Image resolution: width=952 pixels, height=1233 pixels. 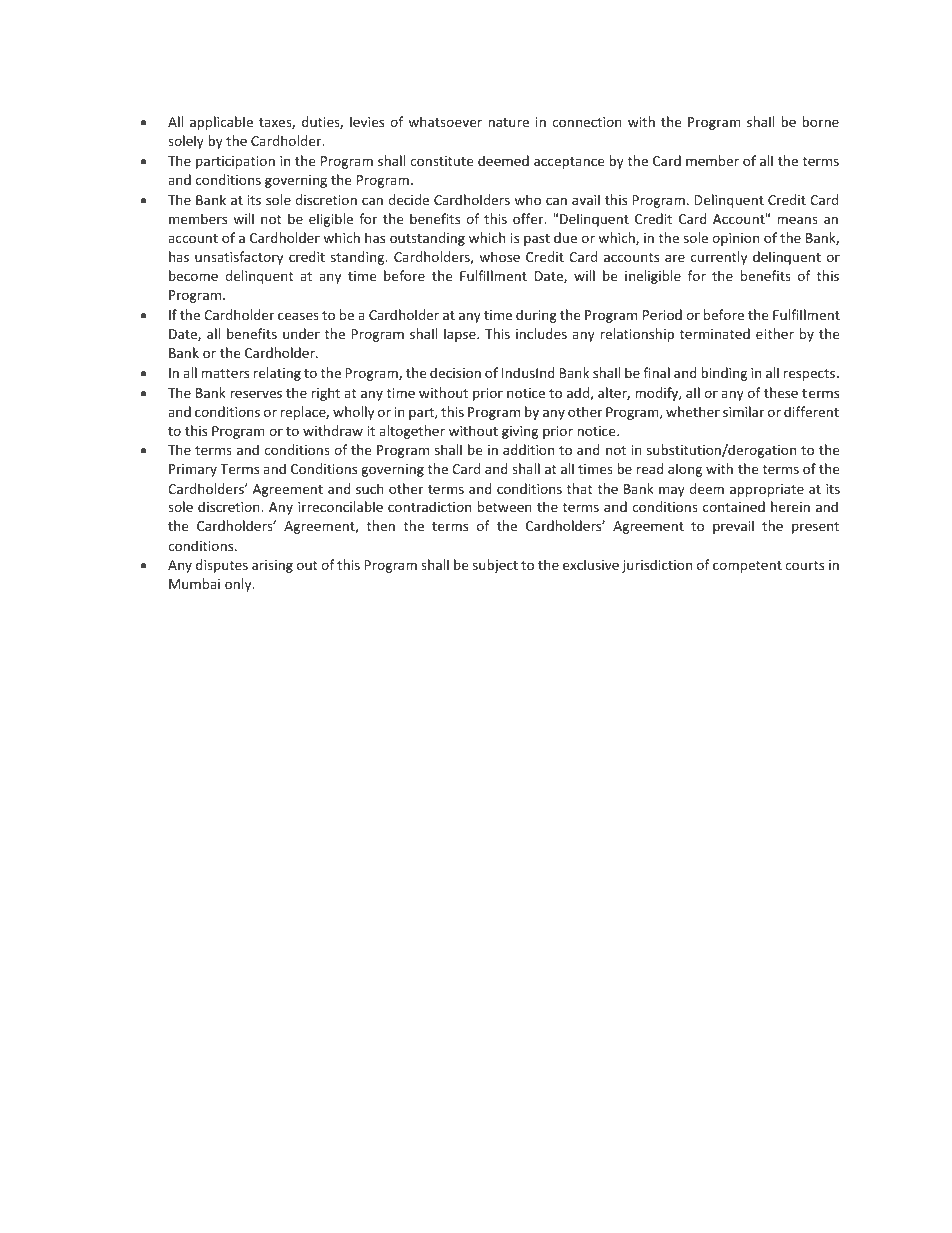 What do you see at coordinates (221, 123) in the document?
I see `applicable` at bounding box center [221, 123].
